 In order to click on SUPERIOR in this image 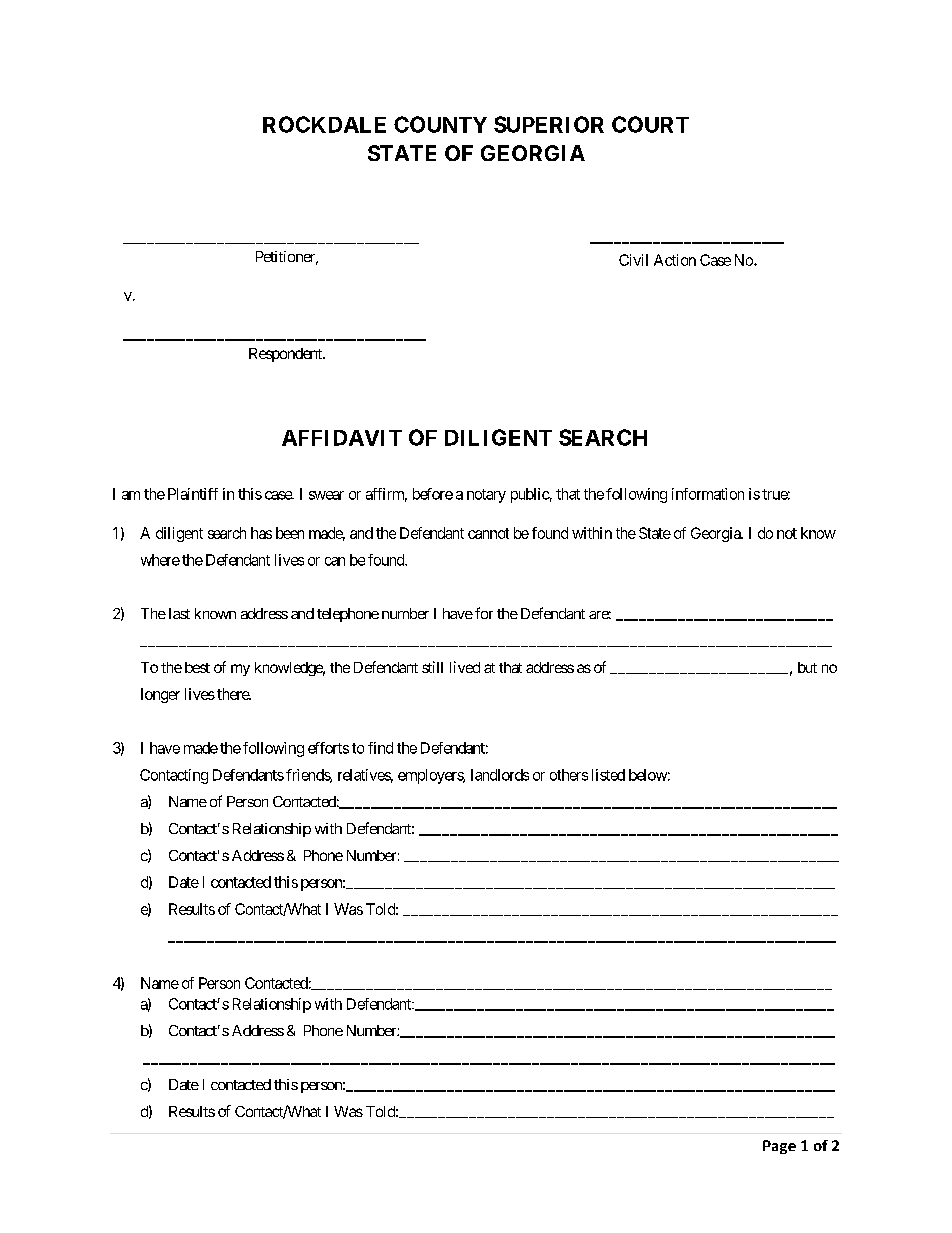, I will do `click(549, 124)`.
